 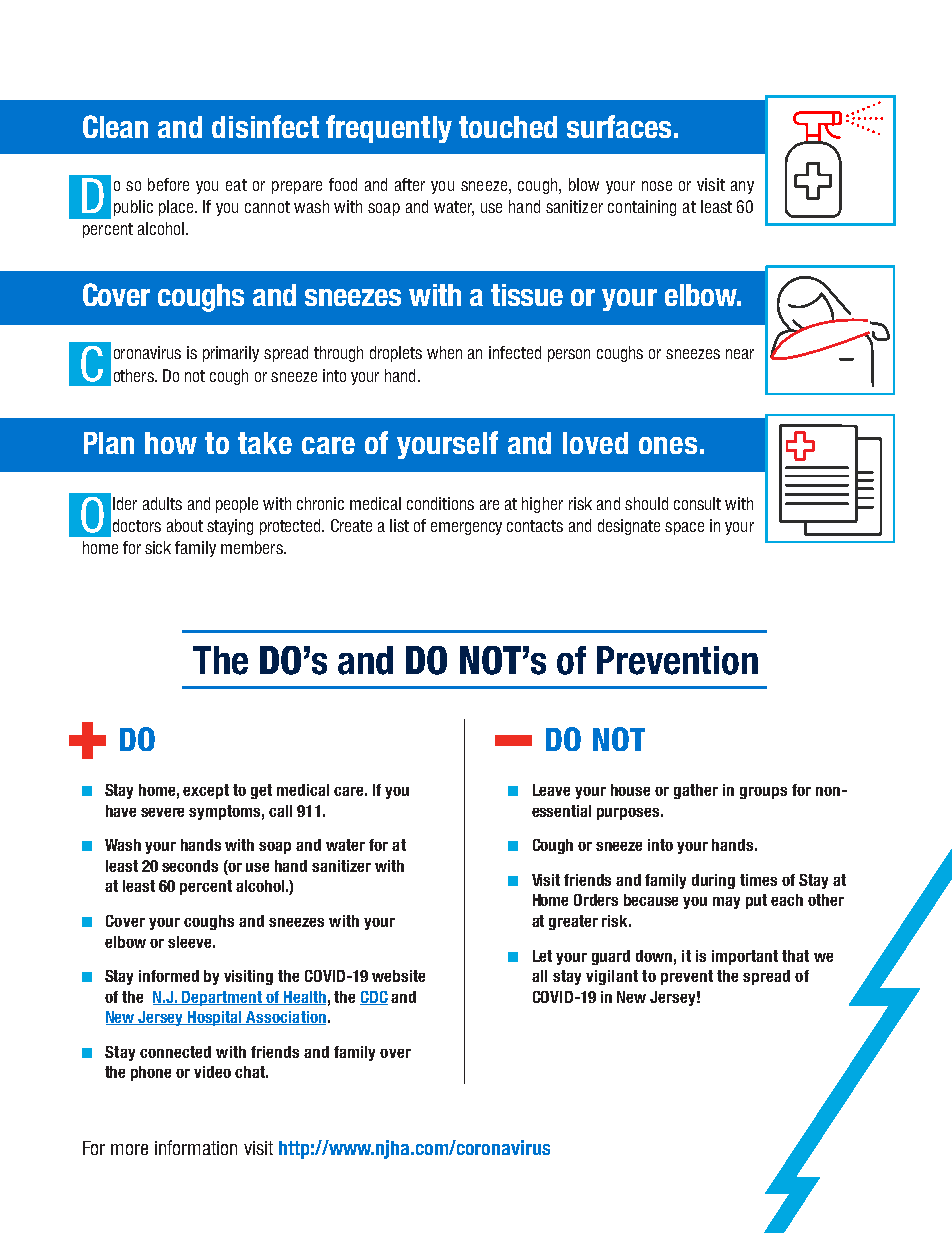 I want to click on vigilant, so click(x=612, y=977).
